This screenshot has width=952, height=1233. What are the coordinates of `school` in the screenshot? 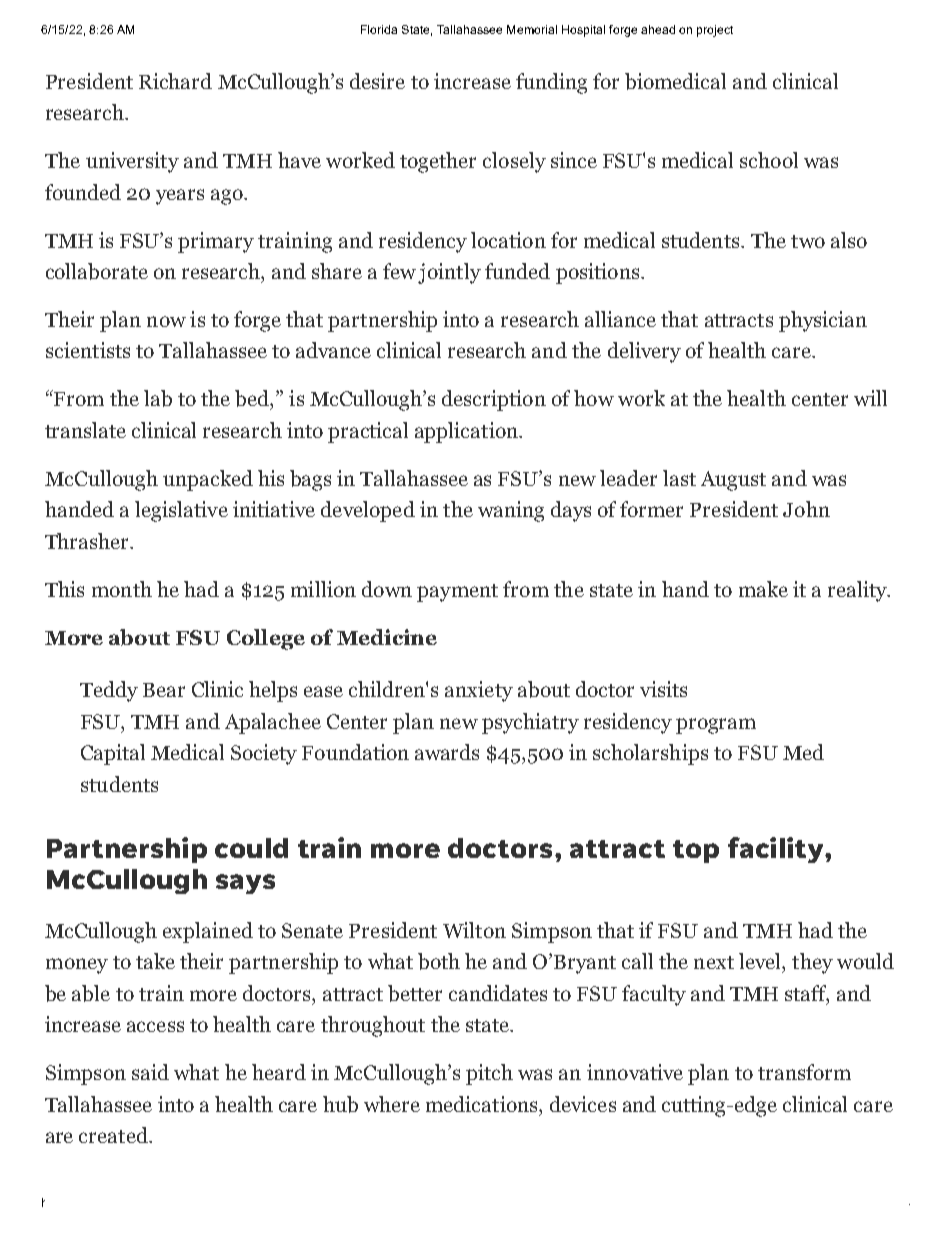 It's located at (769, 160).
